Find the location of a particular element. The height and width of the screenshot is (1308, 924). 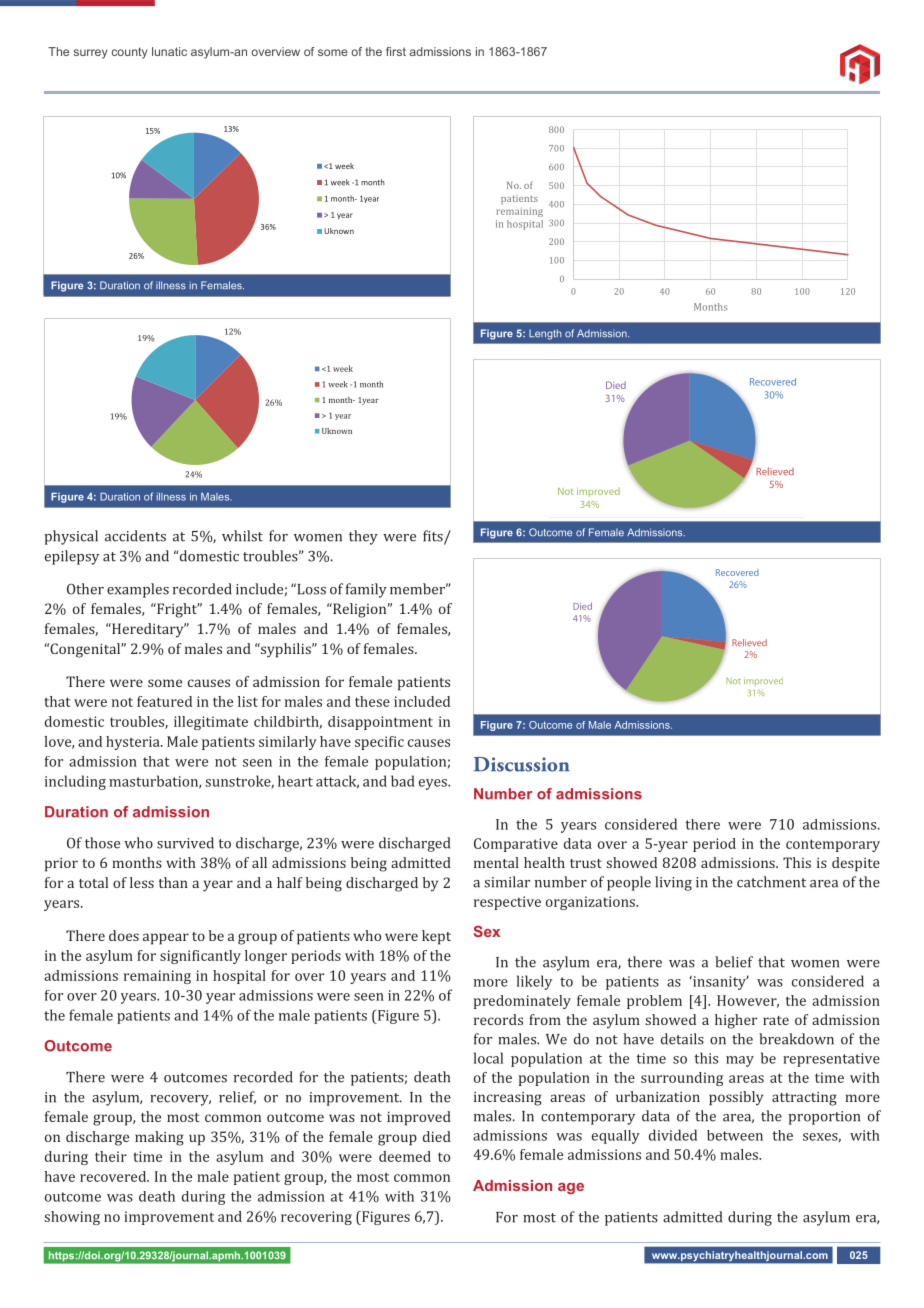

lunatic is located at coordinates (169, 51).
